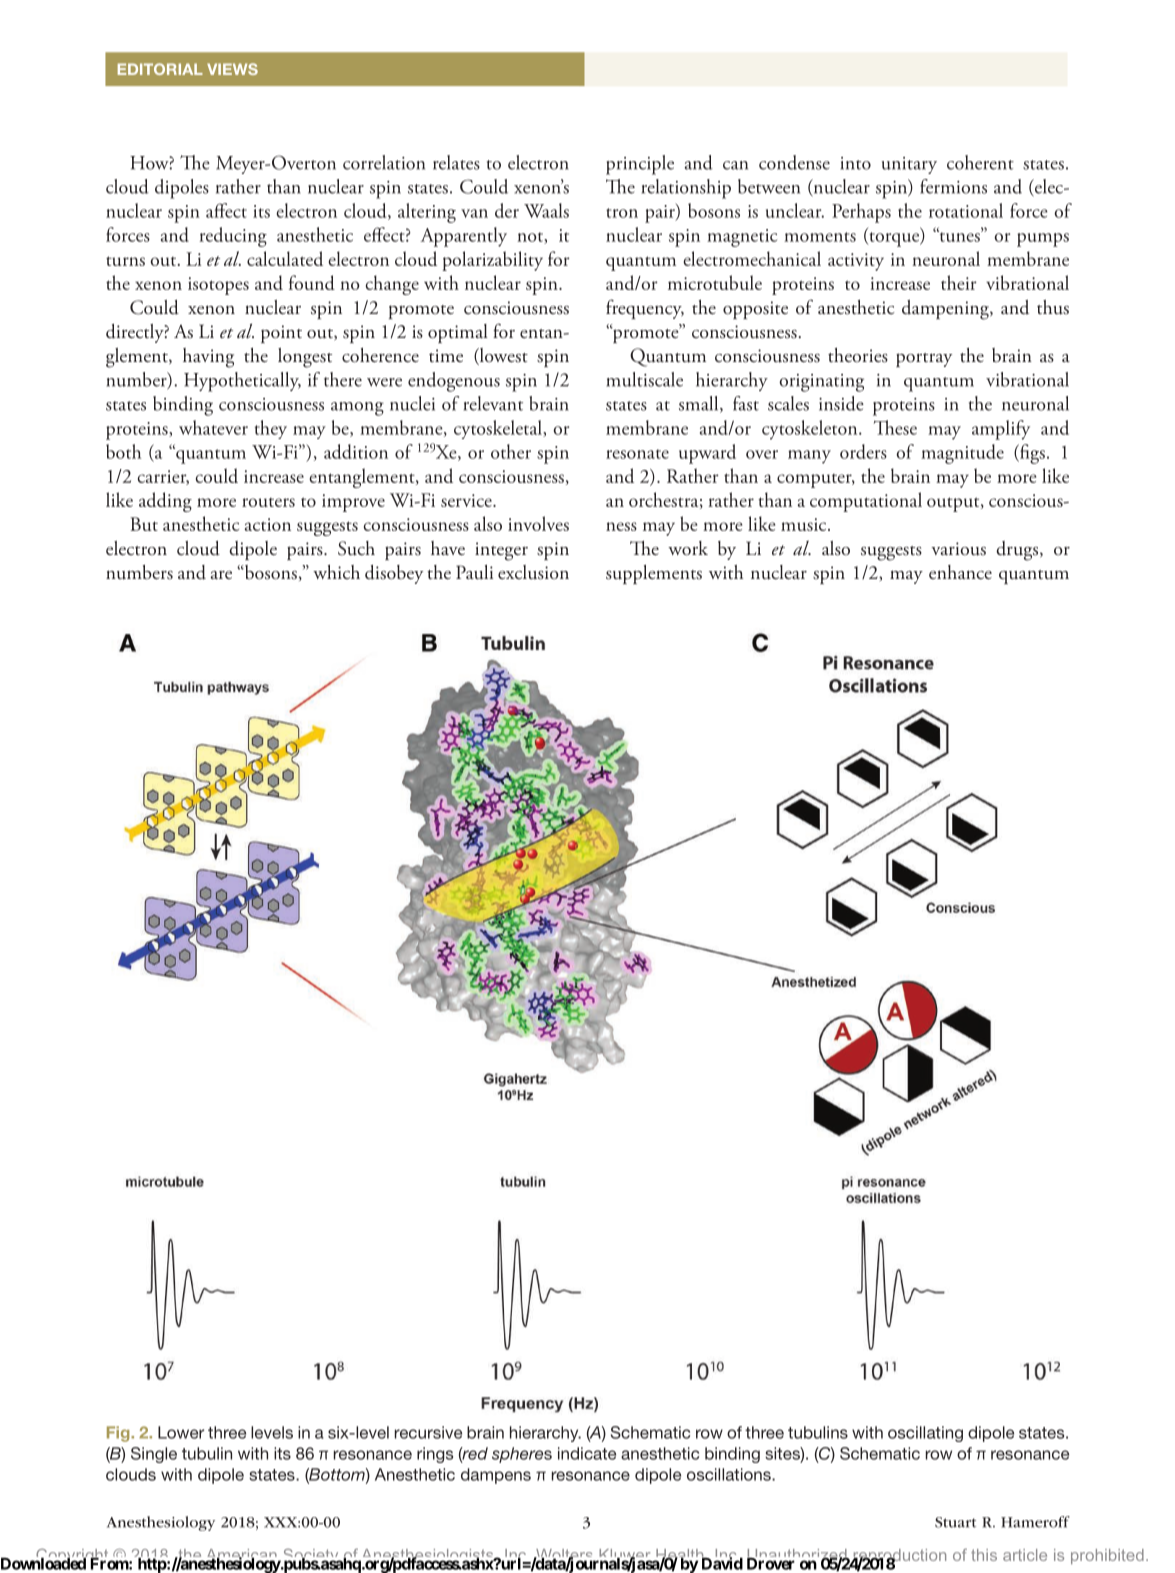 This document has height=1573, width=1175. I want to click on Stuart, so click(955, 1522).
